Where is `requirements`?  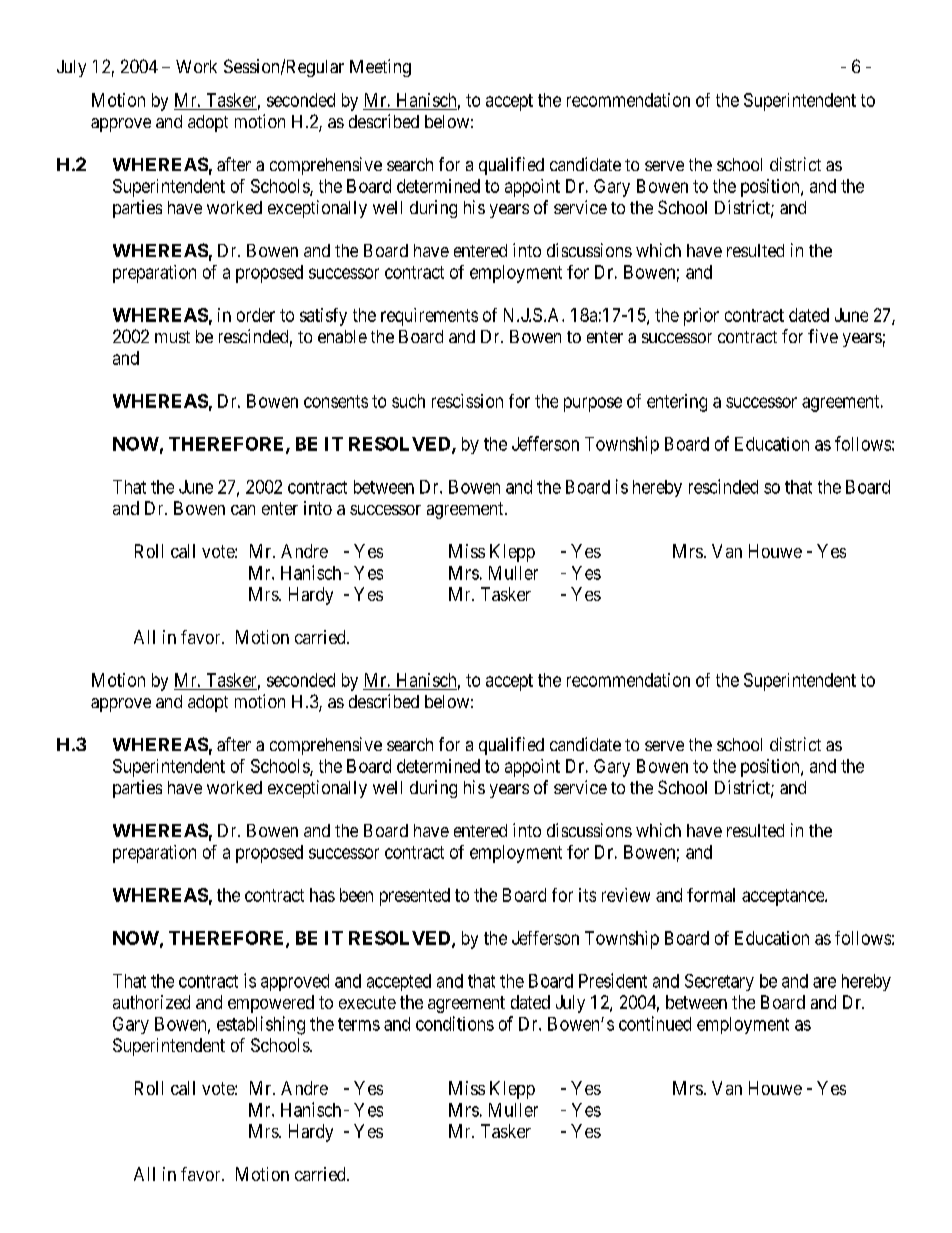
requirements is located at coordinates (429, 317).
